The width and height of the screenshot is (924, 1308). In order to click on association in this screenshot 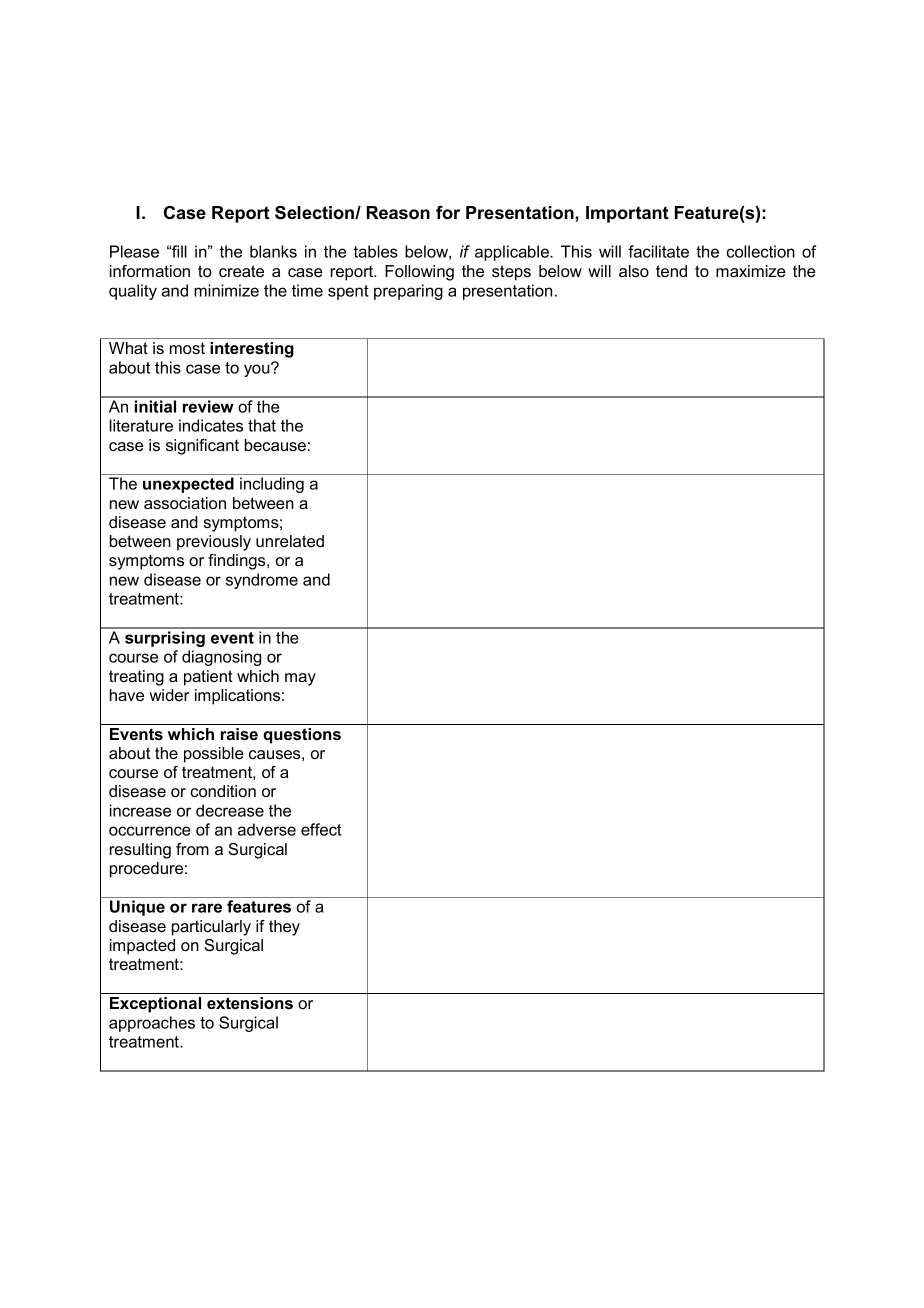, I will do `click(185, 503)`.
